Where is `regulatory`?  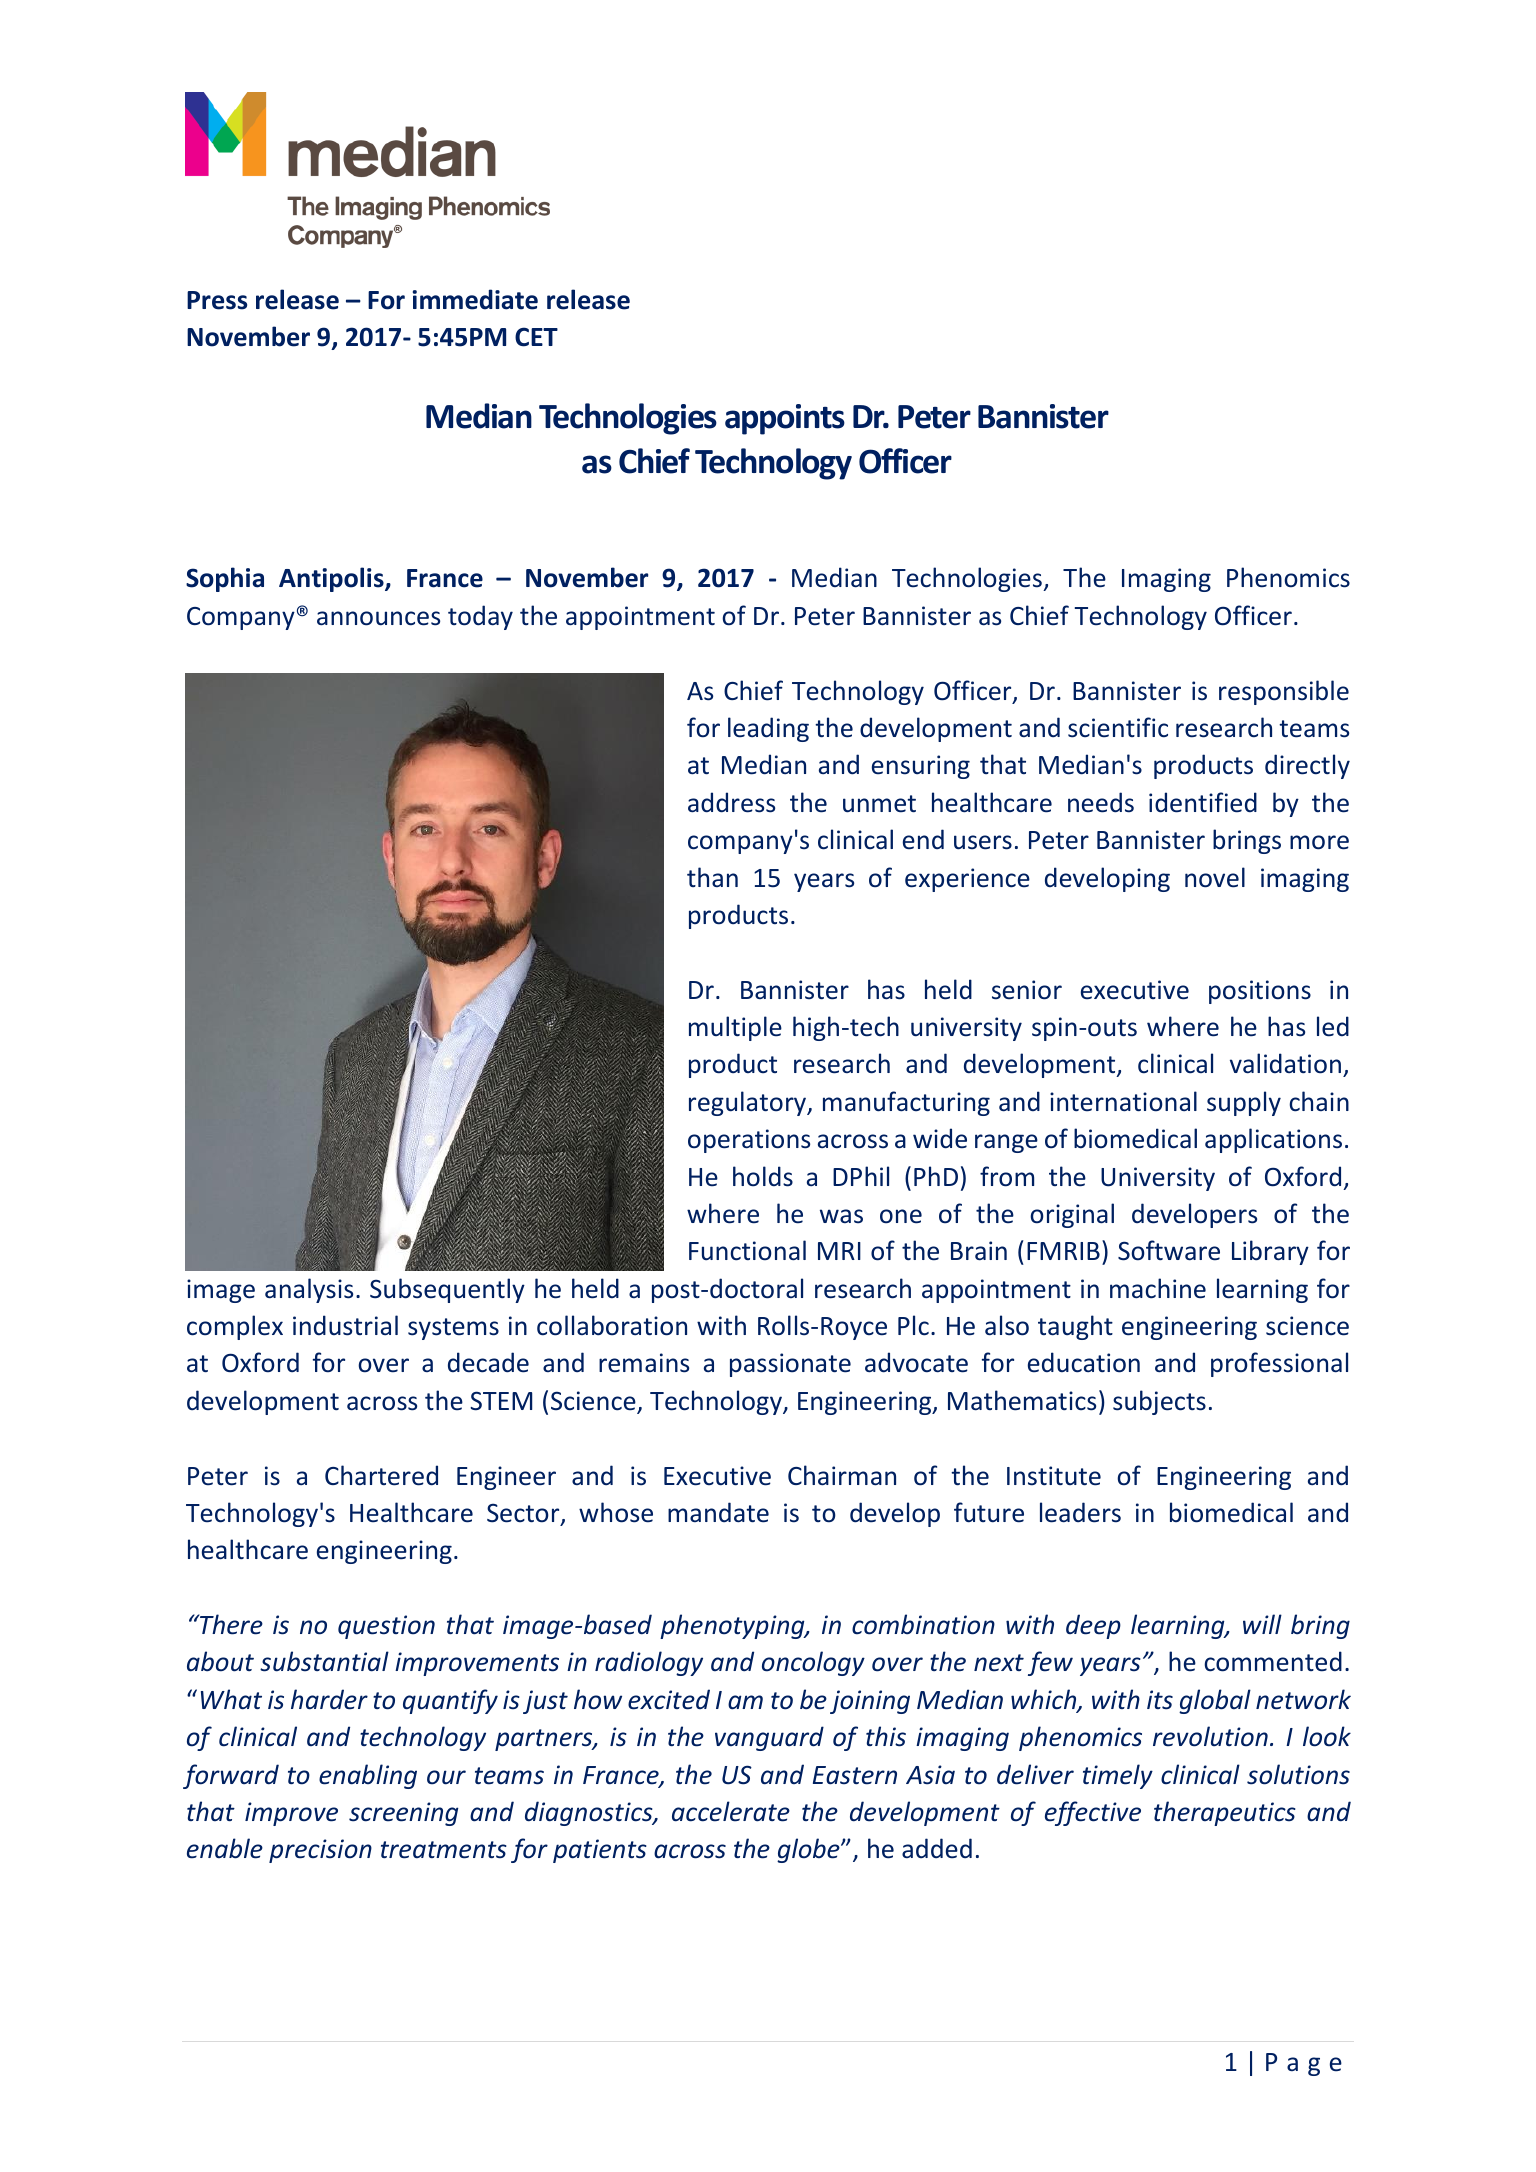
regulatory is located at coordinates (749, 1103).
